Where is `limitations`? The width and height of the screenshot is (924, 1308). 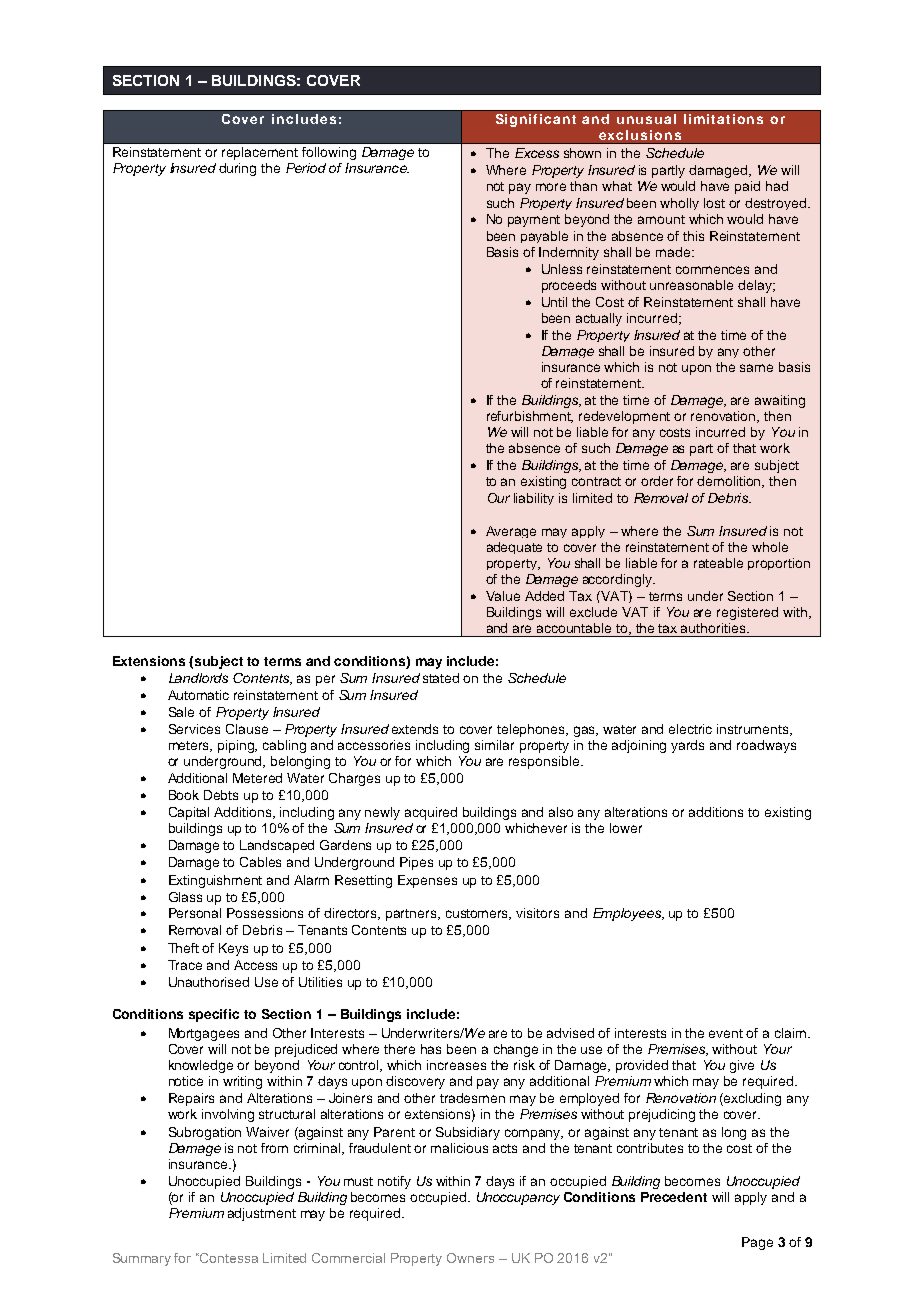 limitations is located at coordinates (723, 119).
